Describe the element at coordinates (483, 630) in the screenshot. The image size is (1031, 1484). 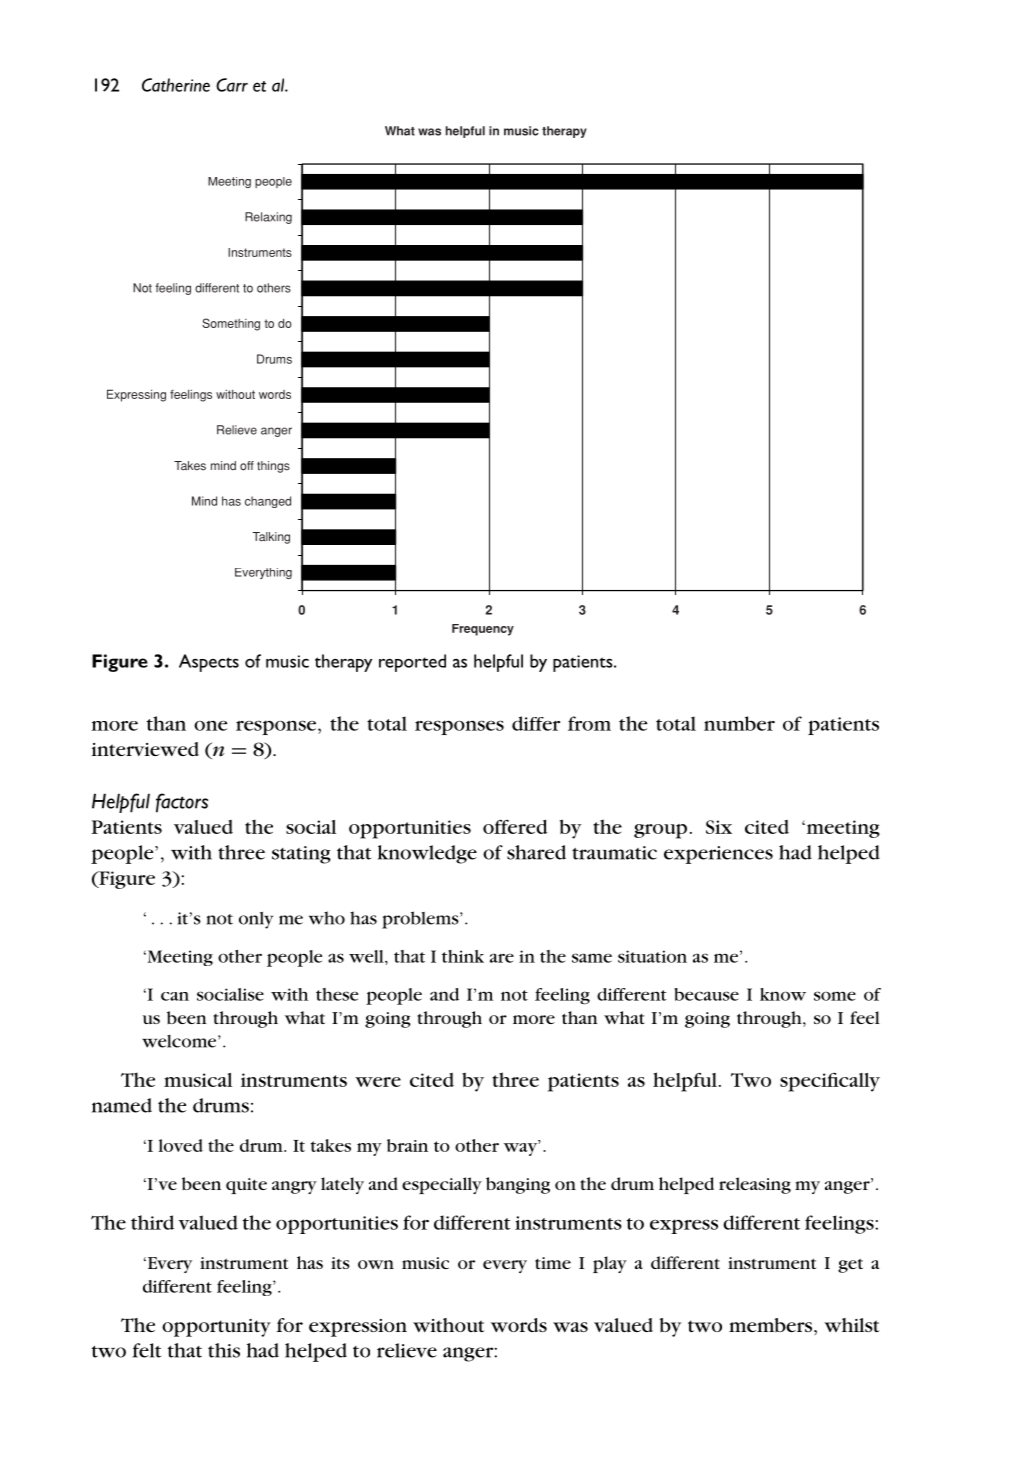
I see `Frequency` at that location.
